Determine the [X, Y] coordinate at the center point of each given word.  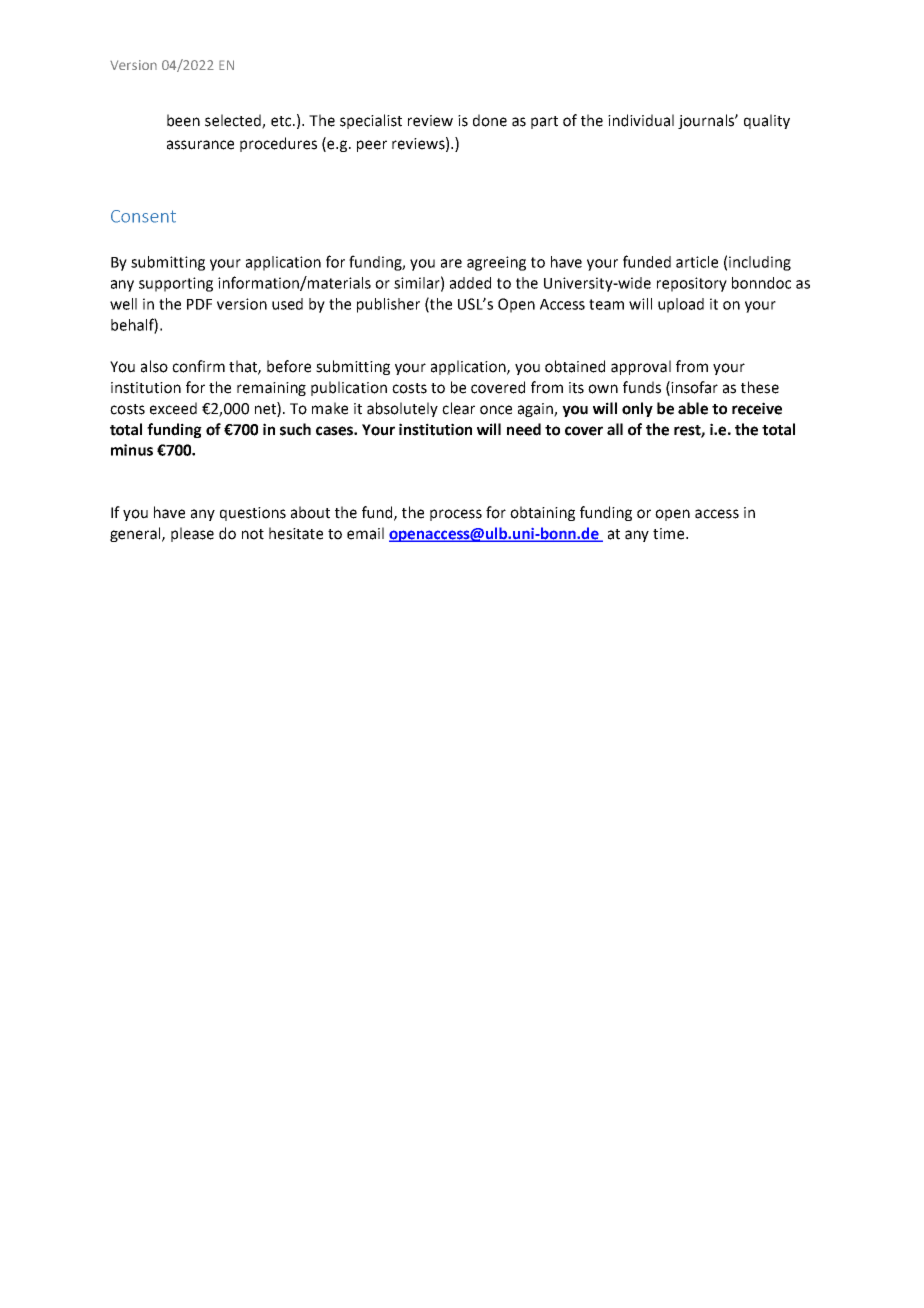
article [697, 262]
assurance [200, 145]
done [490, 120]
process [456, 515]
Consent [143, 216]
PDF [199, 304]
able [693, 408]
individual [641, 120]
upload [681, 305]
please [192, 534]
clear [458, 408]
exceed [173, 408]
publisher [388, 305]
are [451, 263]
